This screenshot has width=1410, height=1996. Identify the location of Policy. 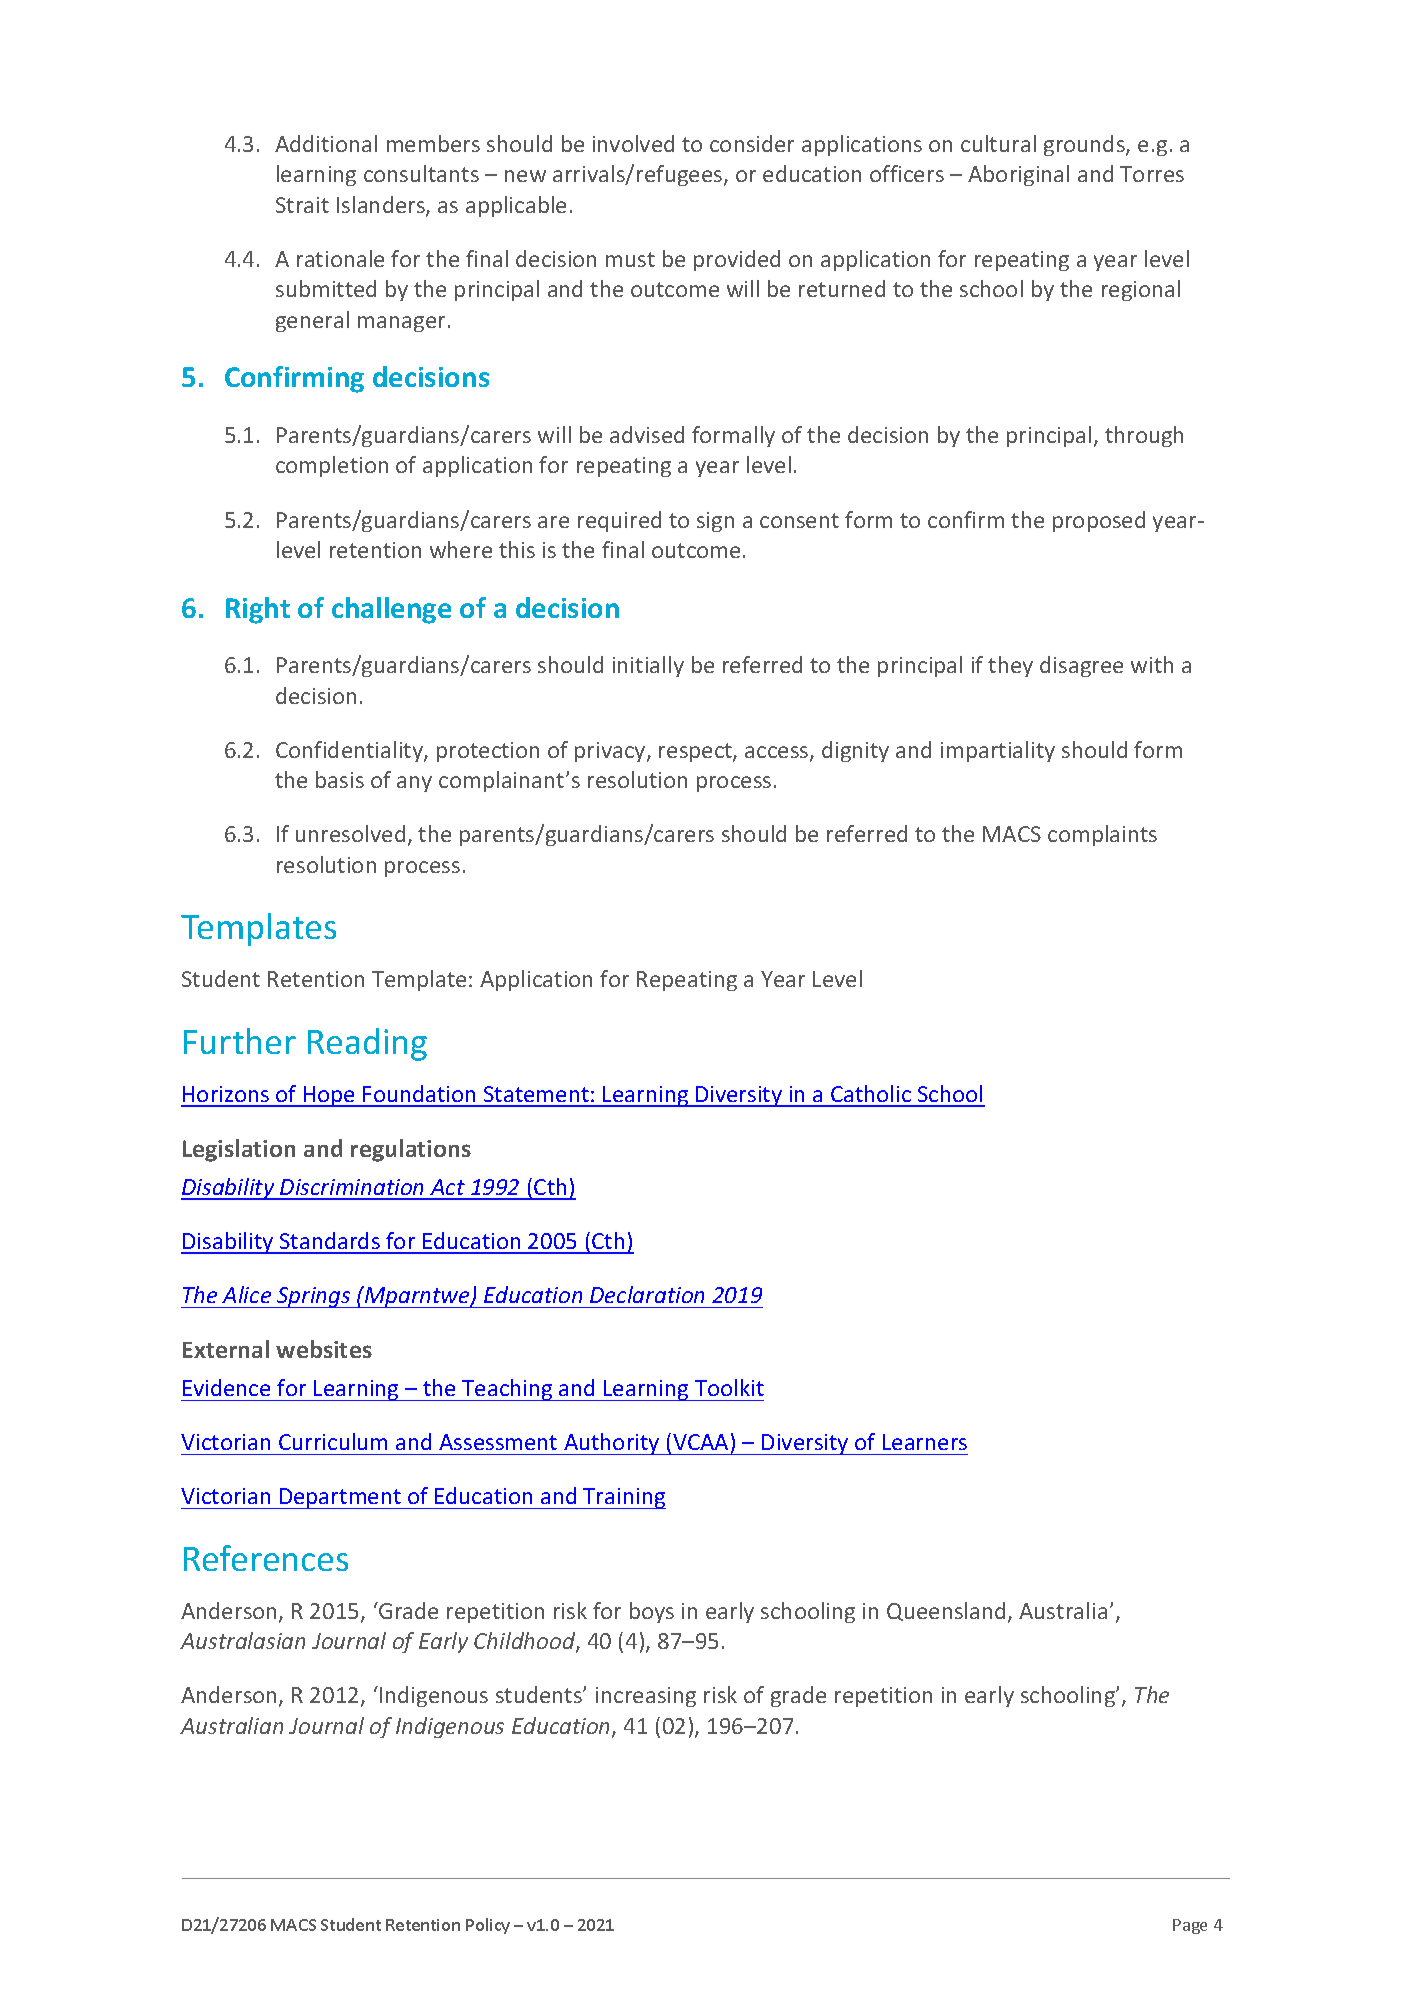
(488, 1926).
